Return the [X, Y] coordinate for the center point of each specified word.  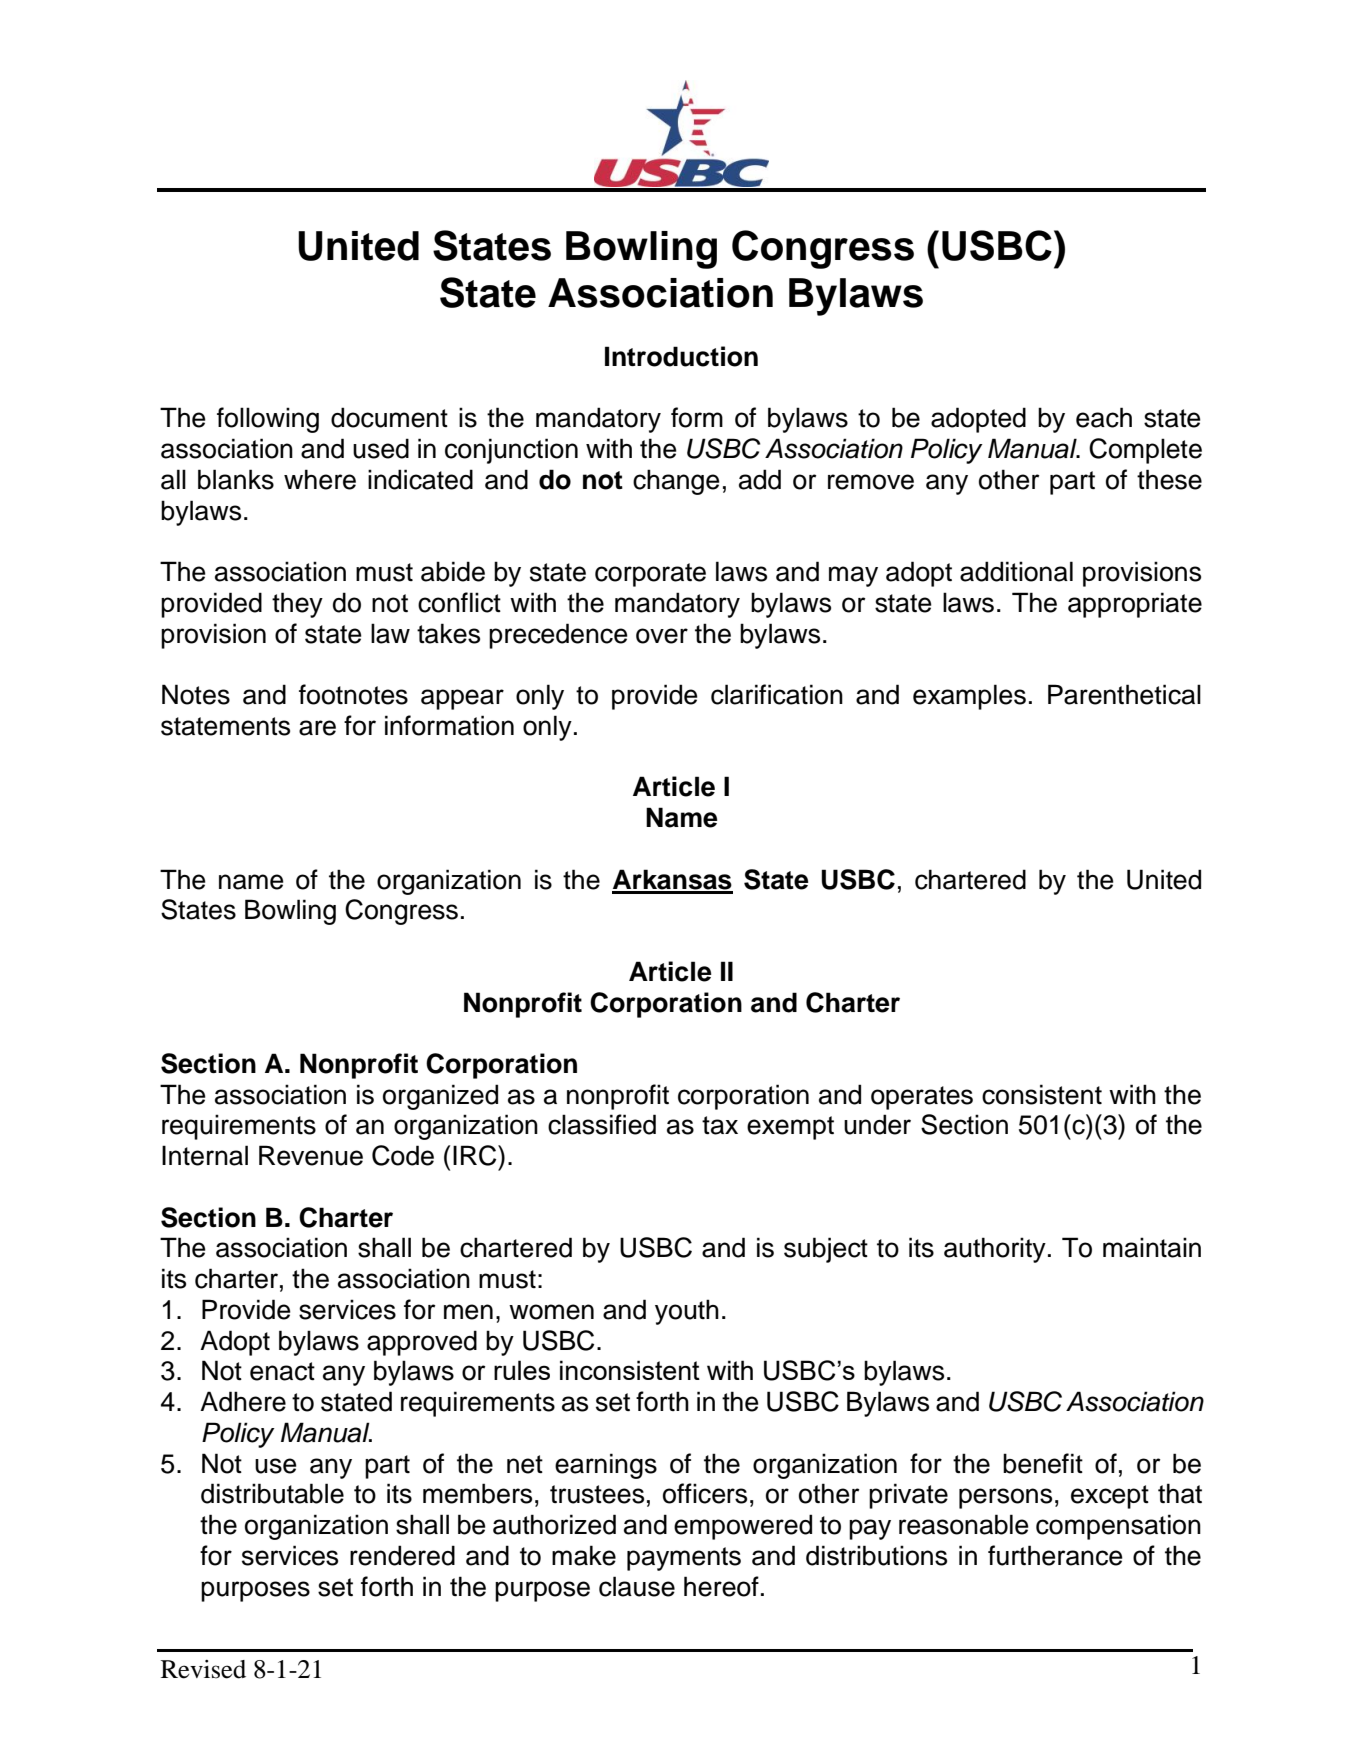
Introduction [681, 356]
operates [922, 1098]
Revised [203, 1669]
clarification [777, 694]
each [1104, 417]
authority [995, 1250]
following [268, 420]
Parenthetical [1124, 694]
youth [687, 1312]
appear [462, 699]
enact [282, 1371]
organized [440, 1097]
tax [720, 1125]
